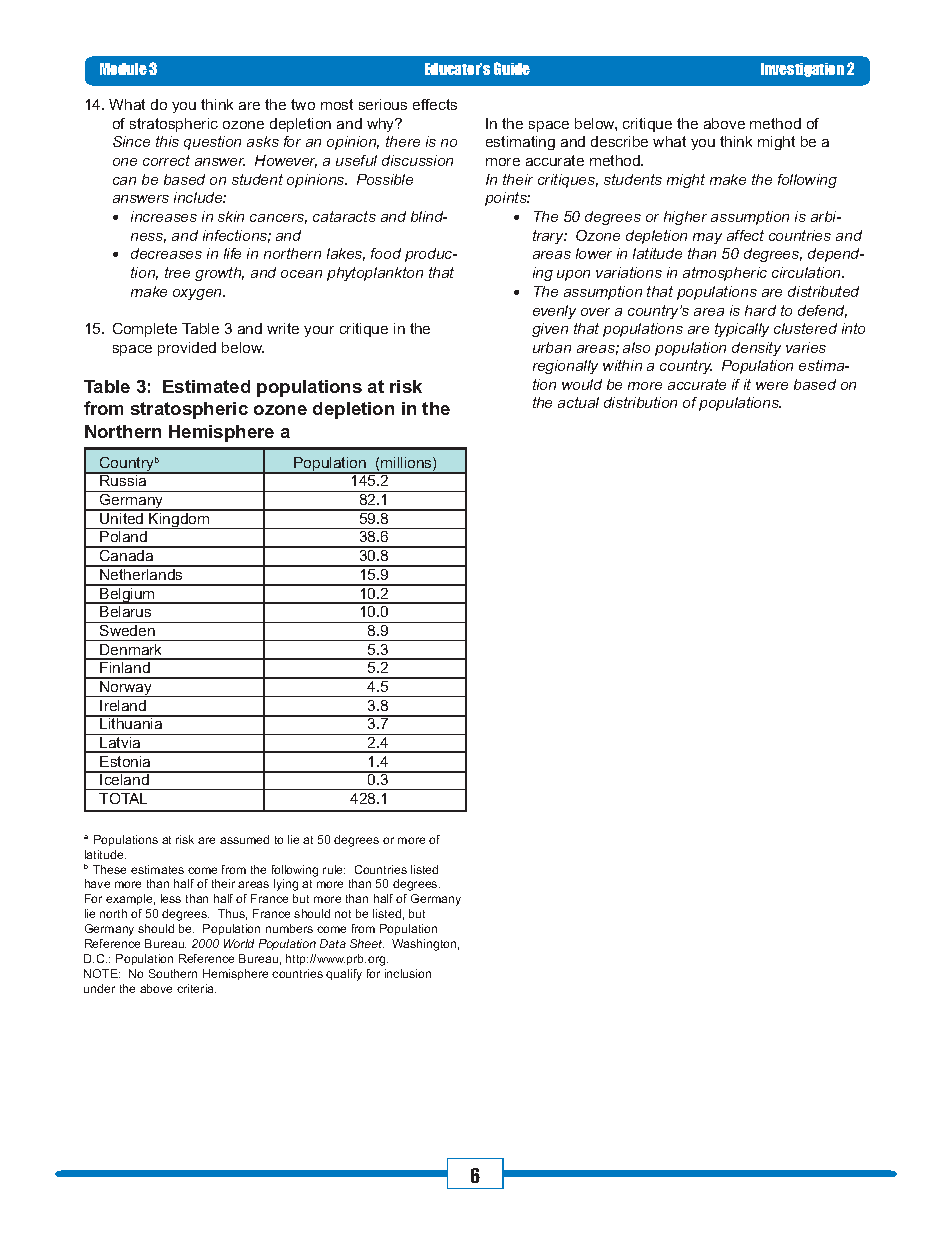  What do you see at coordinates (554, 312) in the screenshot?
I see `evenly` at bounding box center [554, 312].
